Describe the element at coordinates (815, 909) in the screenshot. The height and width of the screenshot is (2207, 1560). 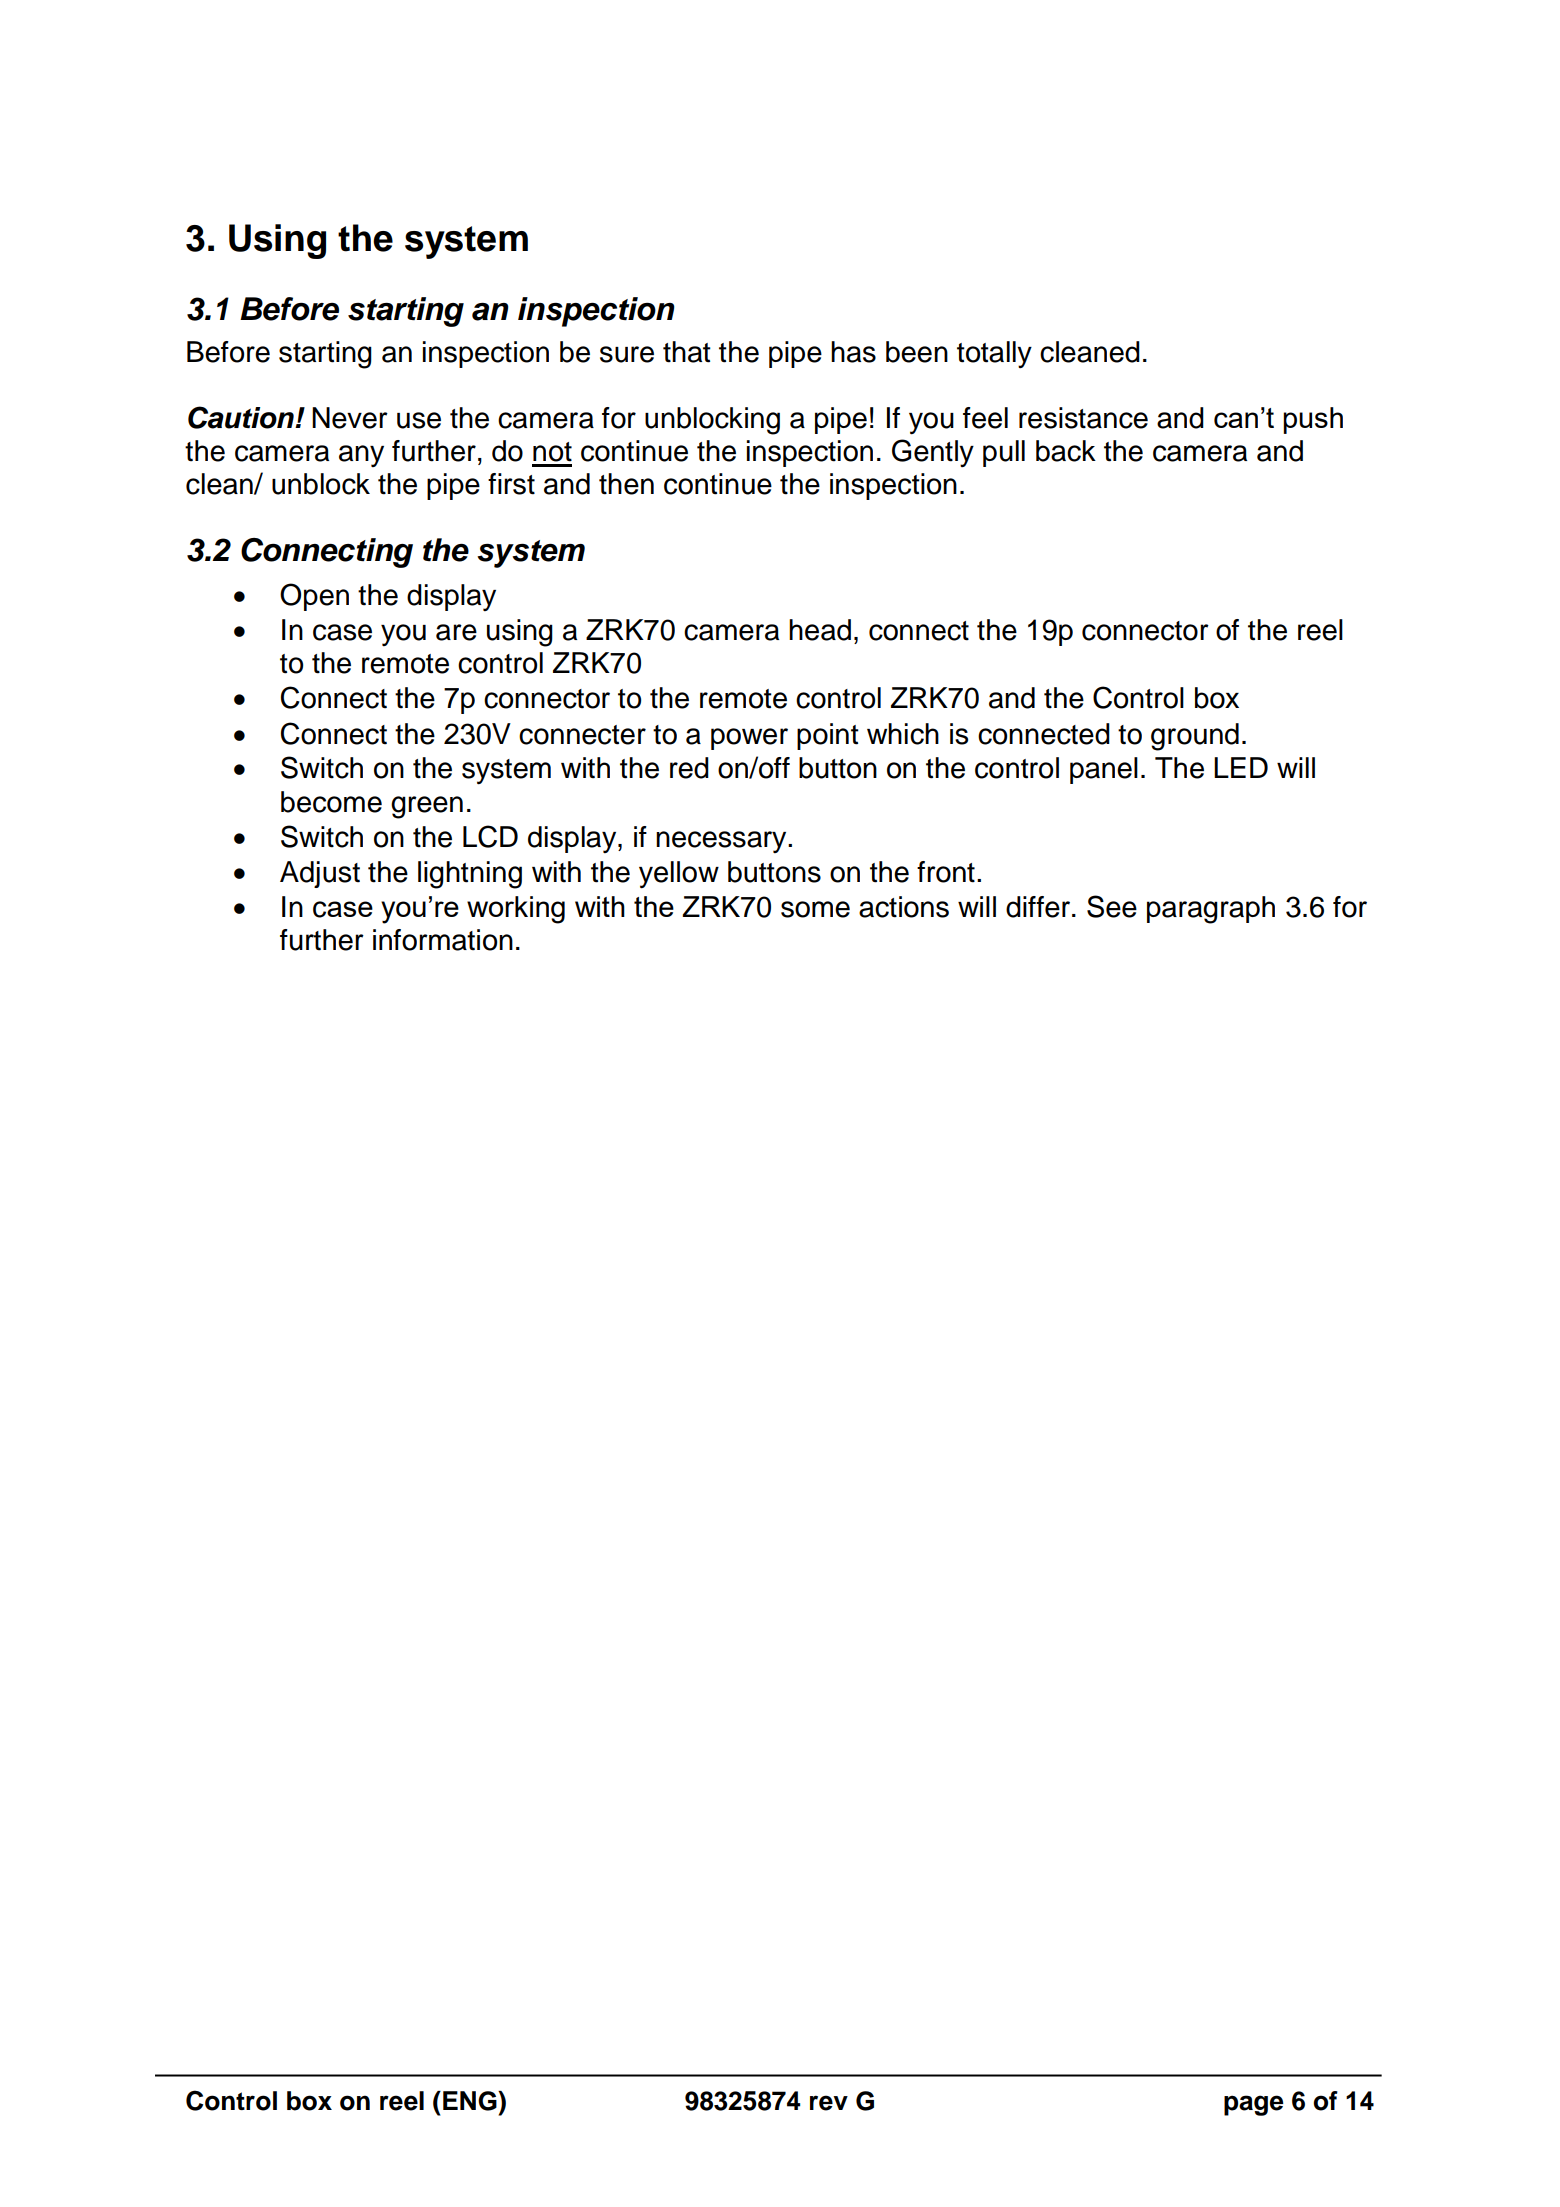
I see `some` at that location.
